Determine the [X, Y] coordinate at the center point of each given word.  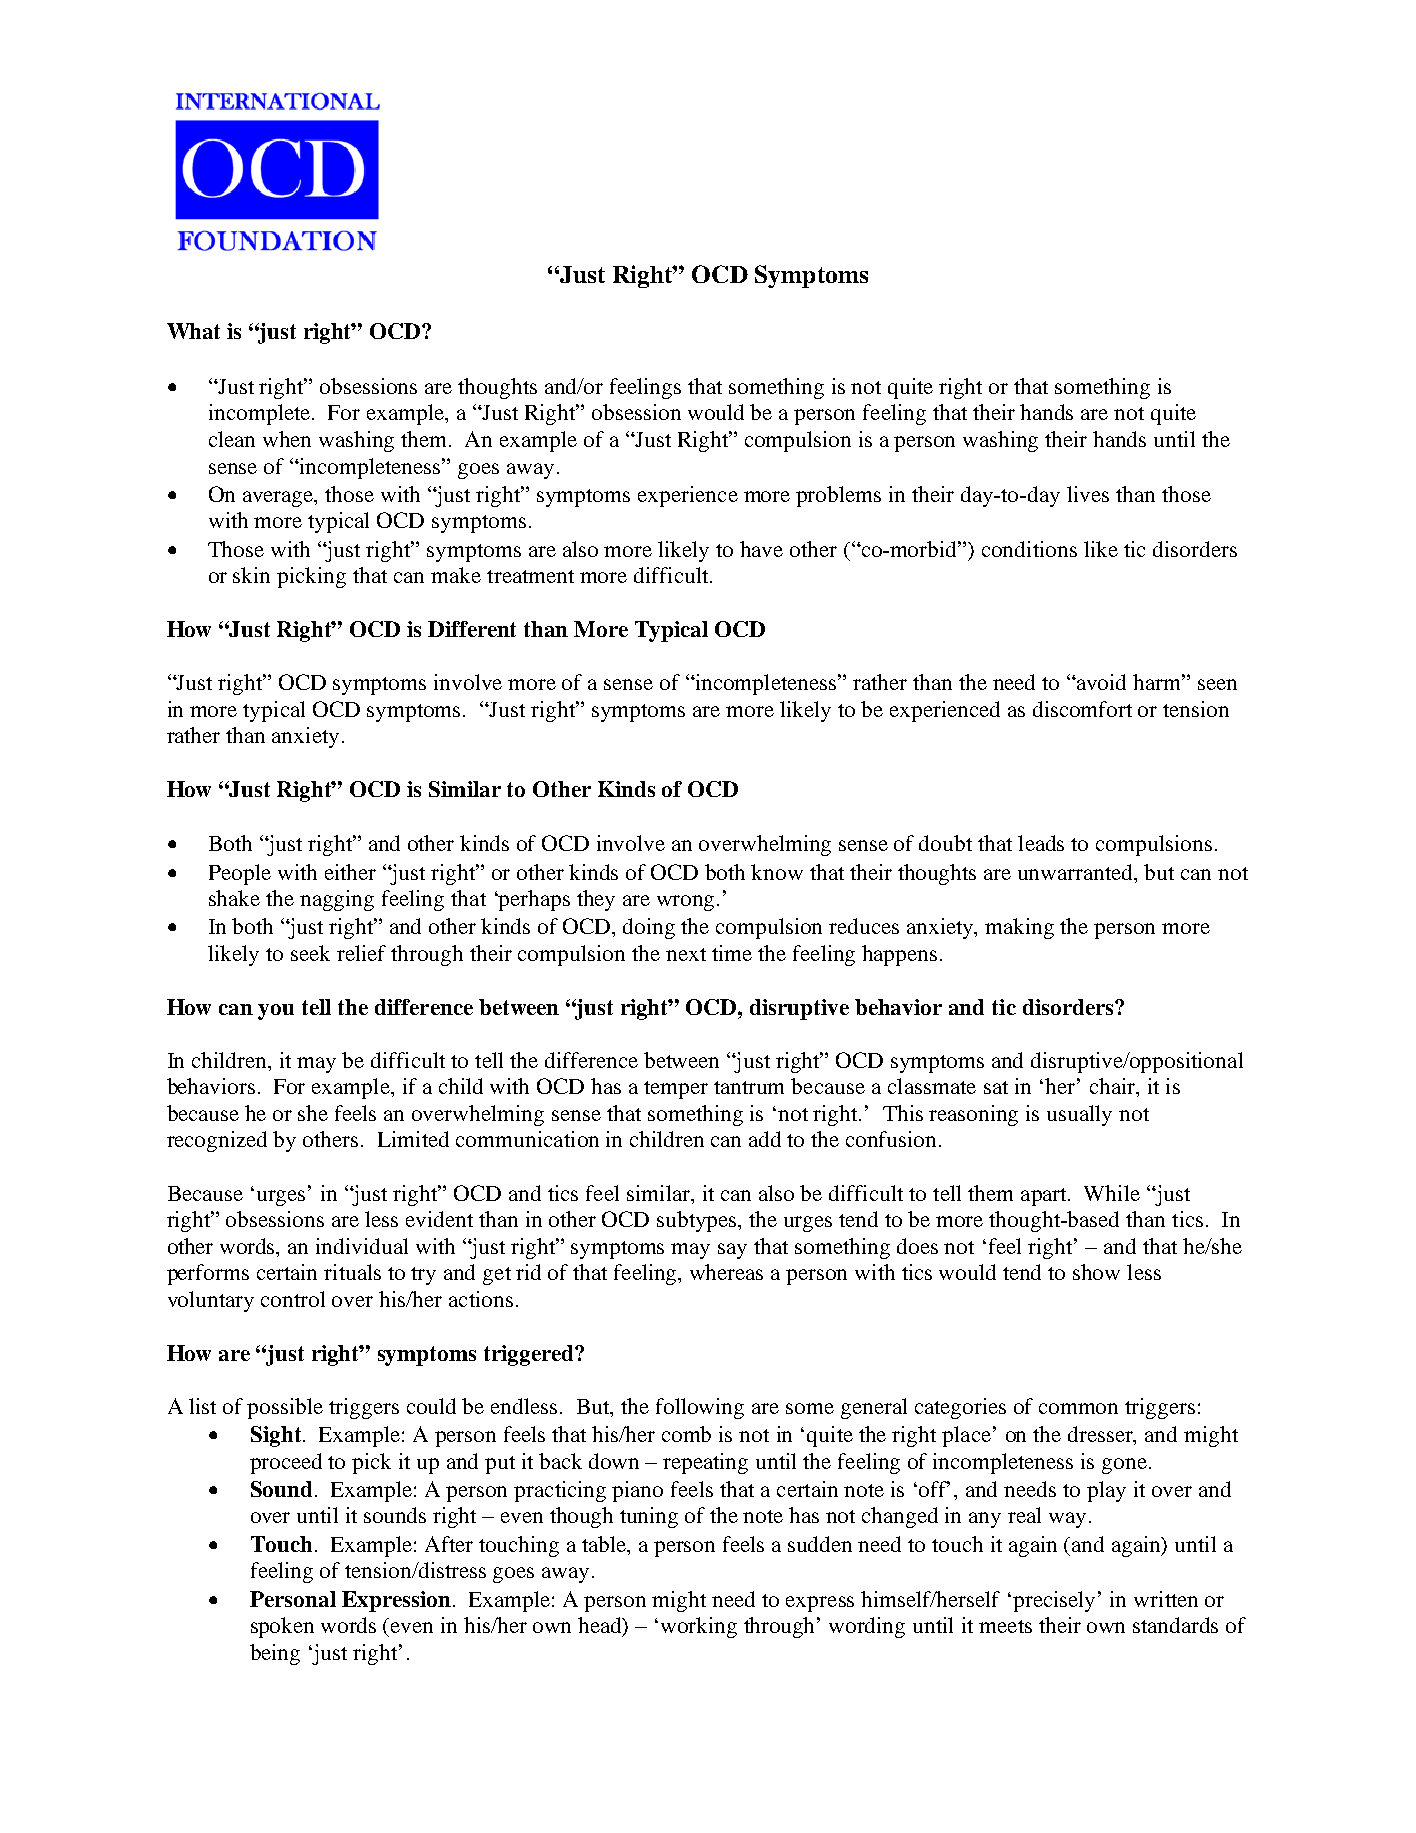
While [1112, 1193]
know [777, 872]
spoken [282, 1627]
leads [1041, 843]
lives [1088, 494]
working [699, 1627]
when [287, 439]
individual [362, 1246]
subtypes [698, 1221]
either [350, 872]
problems [838, 496]
